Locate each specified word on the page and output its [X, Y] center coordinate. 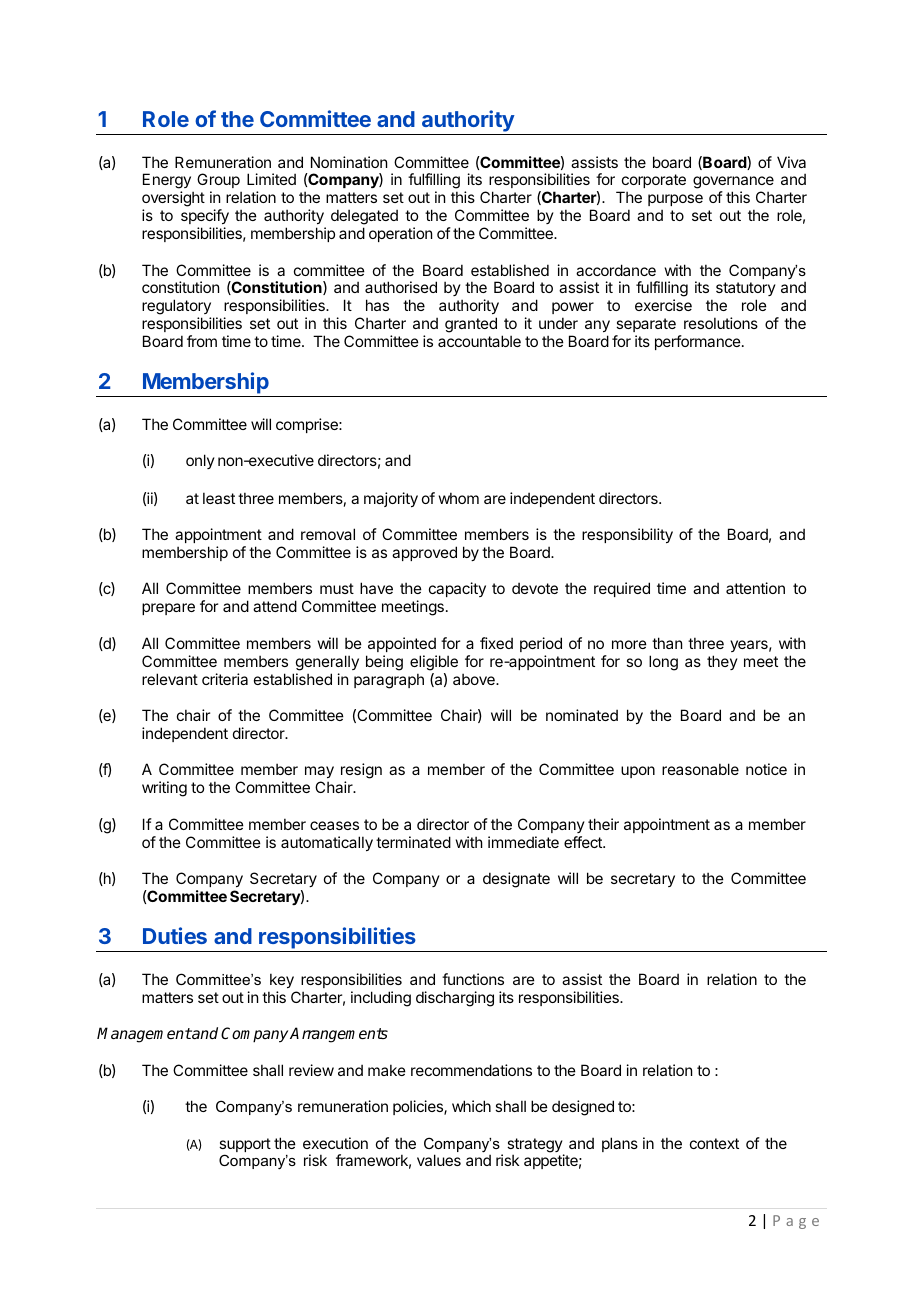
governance [733, 184]
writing [164, 789]
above [475, 679]
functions [473, 979]
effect [584, 842]
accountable [479, 341]
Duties [175, 935]
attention [755, 588]
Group [219, 182]
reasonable [700, 769]
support [245, 1146]
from [202, 341]
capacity [457, 589]
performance [699, 342]
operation [400, 234]
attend [275, 606]
